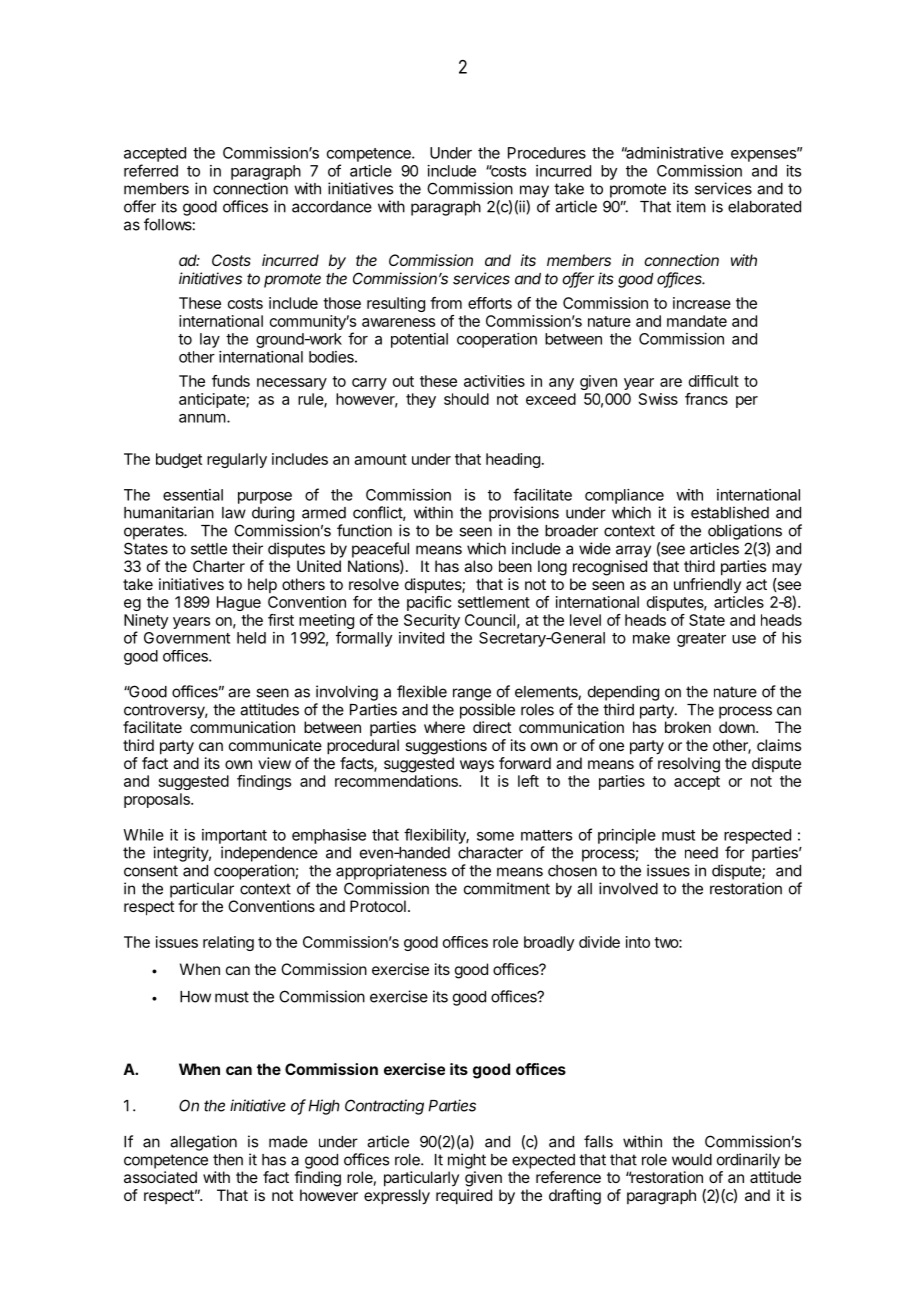 The width and height of the page is (924, 1308). What do you see at coordinates (234, 836) in the page?
I see `important` at bounding box center [234, 836].
